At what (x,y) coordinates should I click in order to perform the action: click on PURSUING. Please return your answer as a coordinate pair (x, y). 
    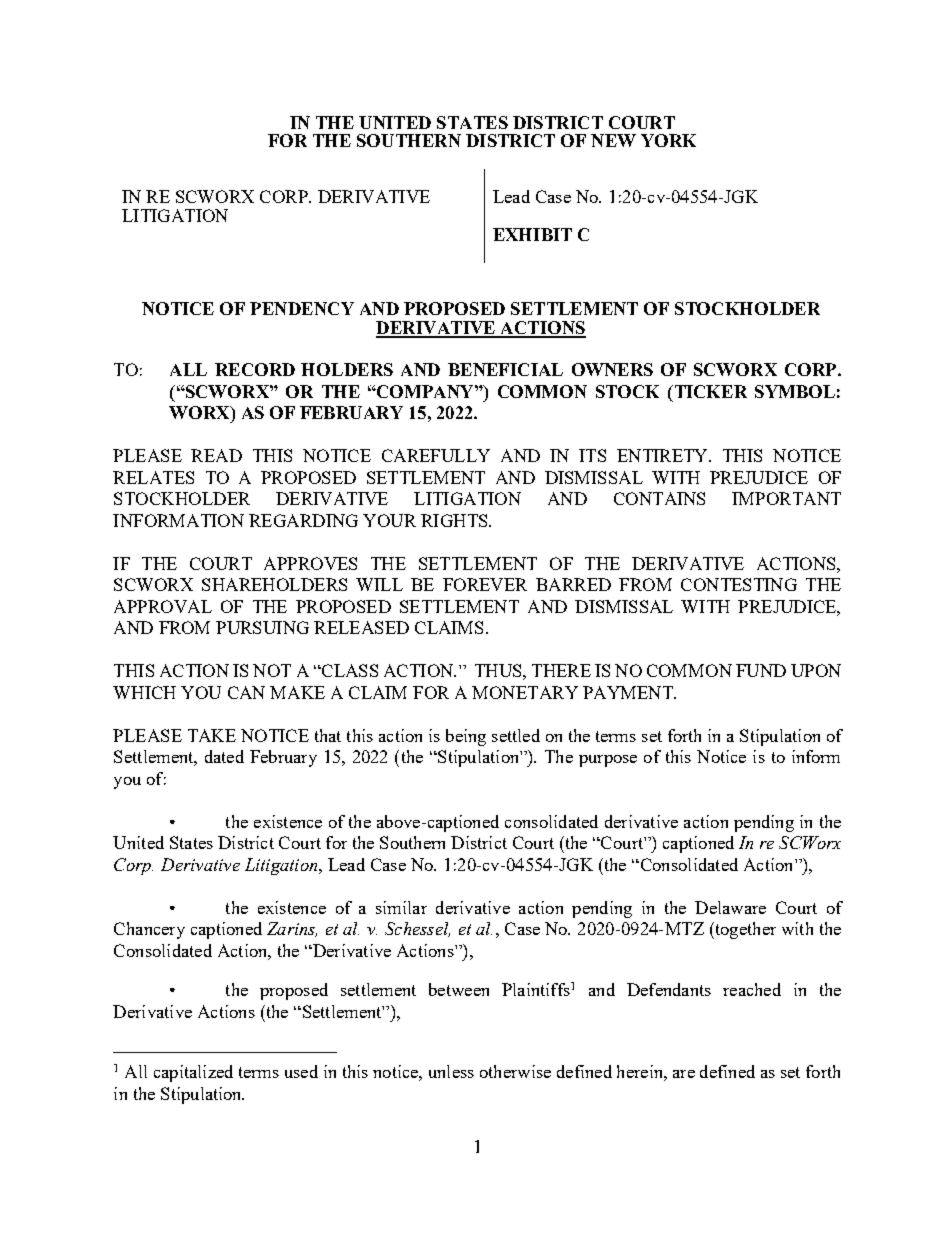
    Looking at the image, I should click on (262, 627).
